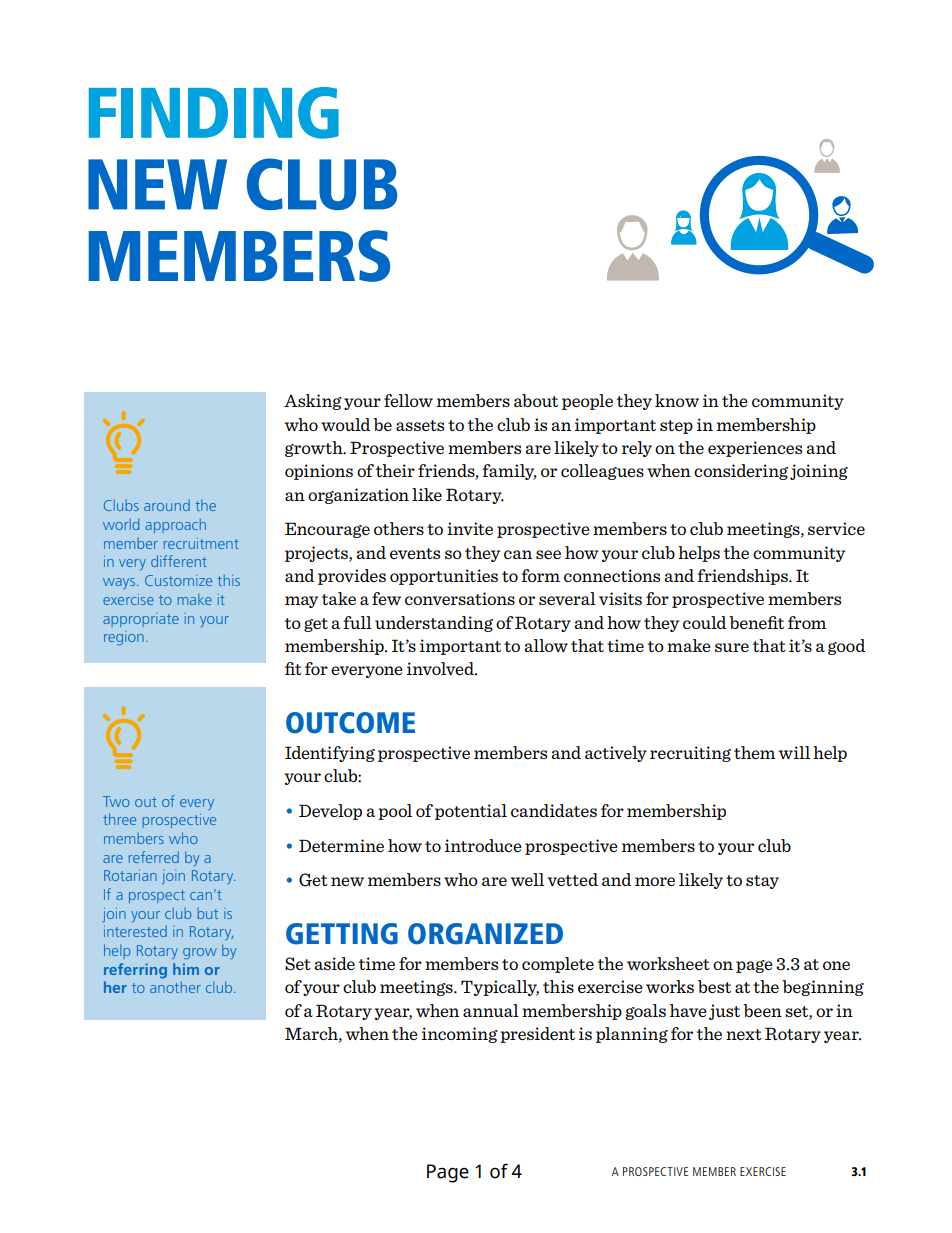 This image has width=952, height=1233. I want to click on experiences, so click(755, 449).
